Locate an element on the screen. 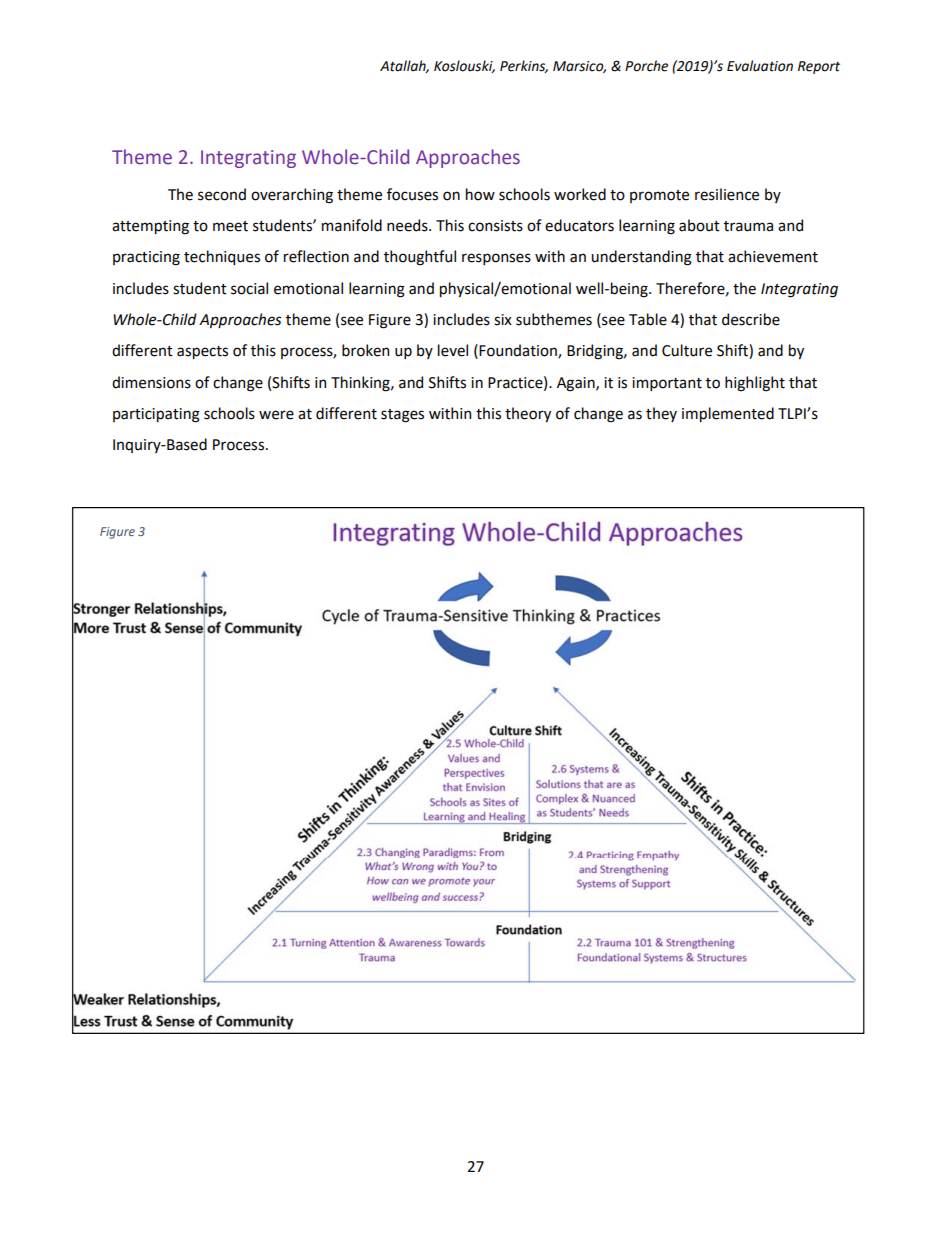 This screenshot has width=952, height=1233. Report is located at coordinates (819, 67).
